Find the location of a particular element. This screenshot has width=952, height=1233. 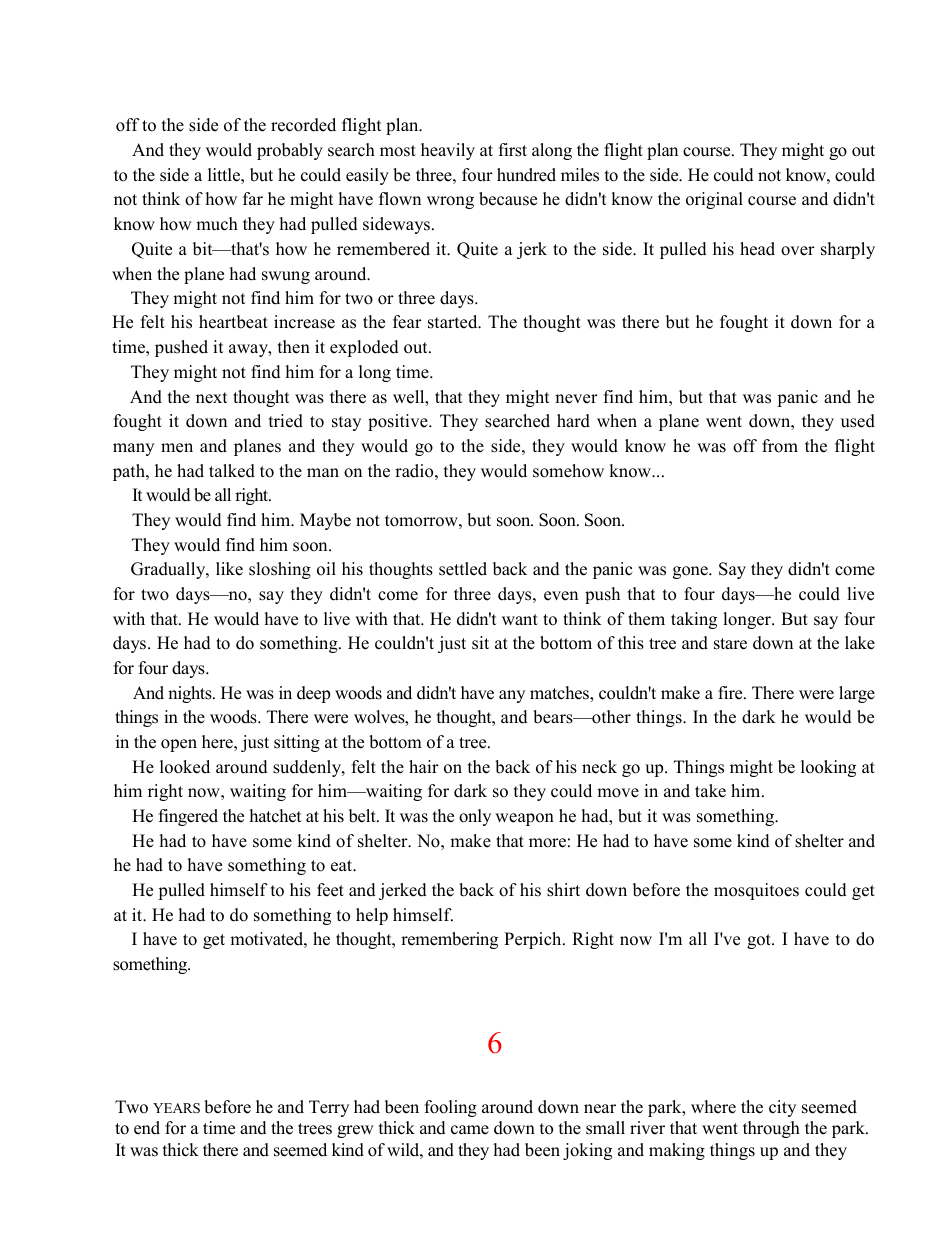

talked is located at coordinates (232, 471).
